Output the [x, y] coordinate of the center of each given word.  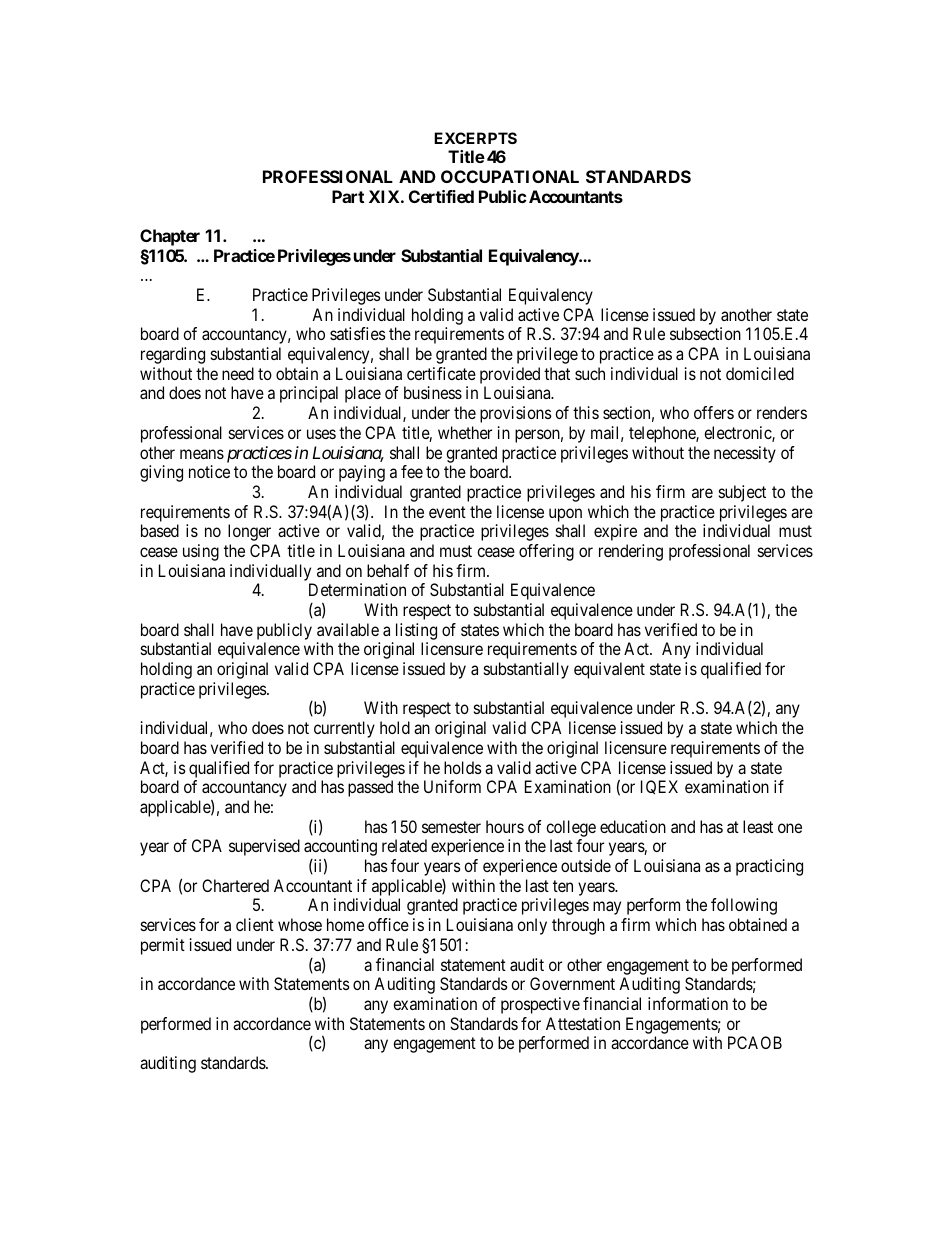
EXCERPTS [475, 138]
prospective [540, 1005]
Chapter [170, 237]
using [201, 552]
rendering [631, 552]
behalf [388, 570]
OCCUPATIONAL [510, 176]
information [688, 1003]
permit [163, 946]
